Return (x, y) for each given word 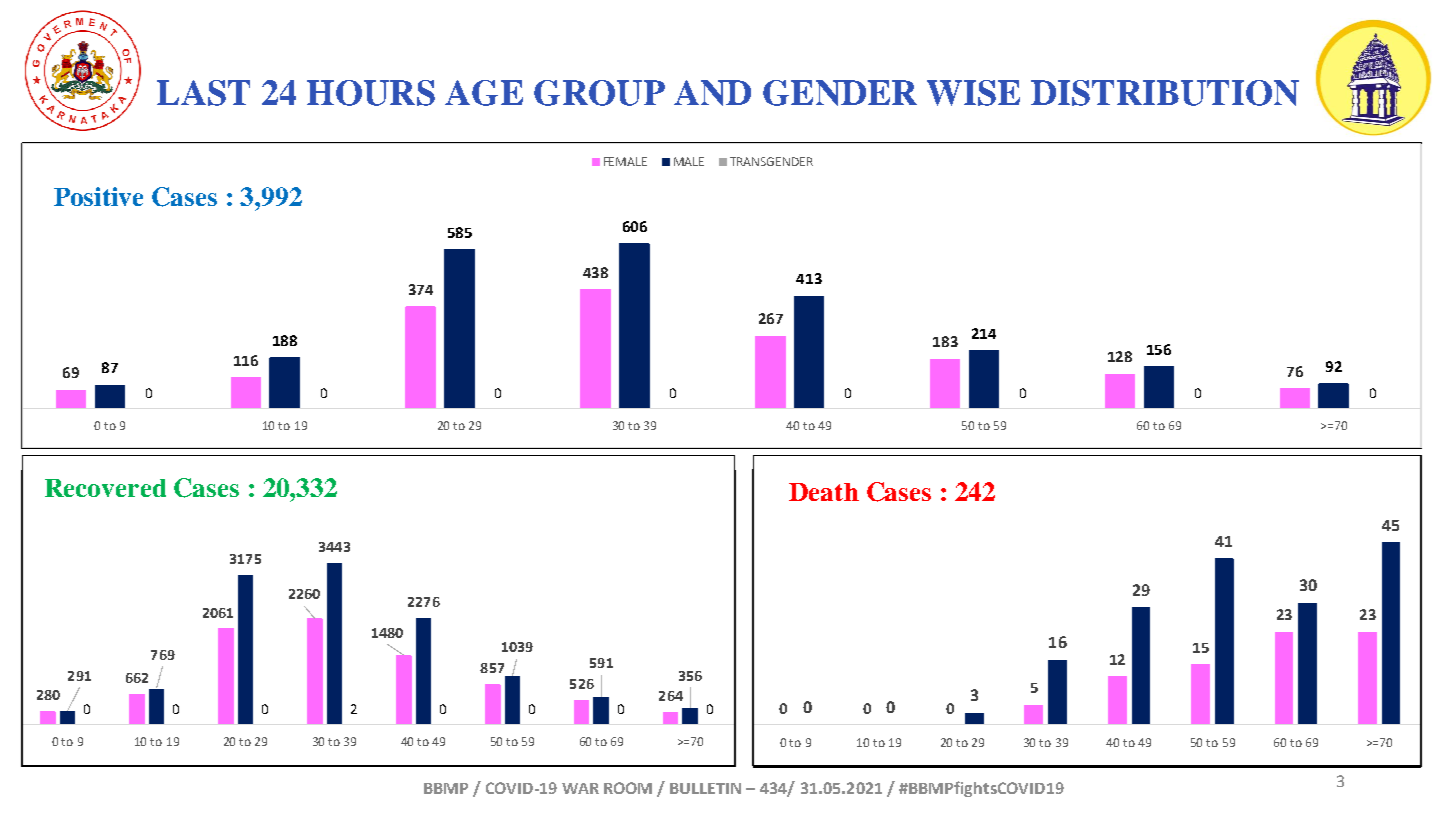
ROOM (628, 788)
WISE (973, 93)
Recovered (105, 488)
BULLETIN (705, 788)
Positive (98, 196)
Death (824, 492)
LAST (203, 93)
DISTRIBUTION (1165, 93)
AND (712, 93)
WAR (580, 788)
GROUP (599, 93)
